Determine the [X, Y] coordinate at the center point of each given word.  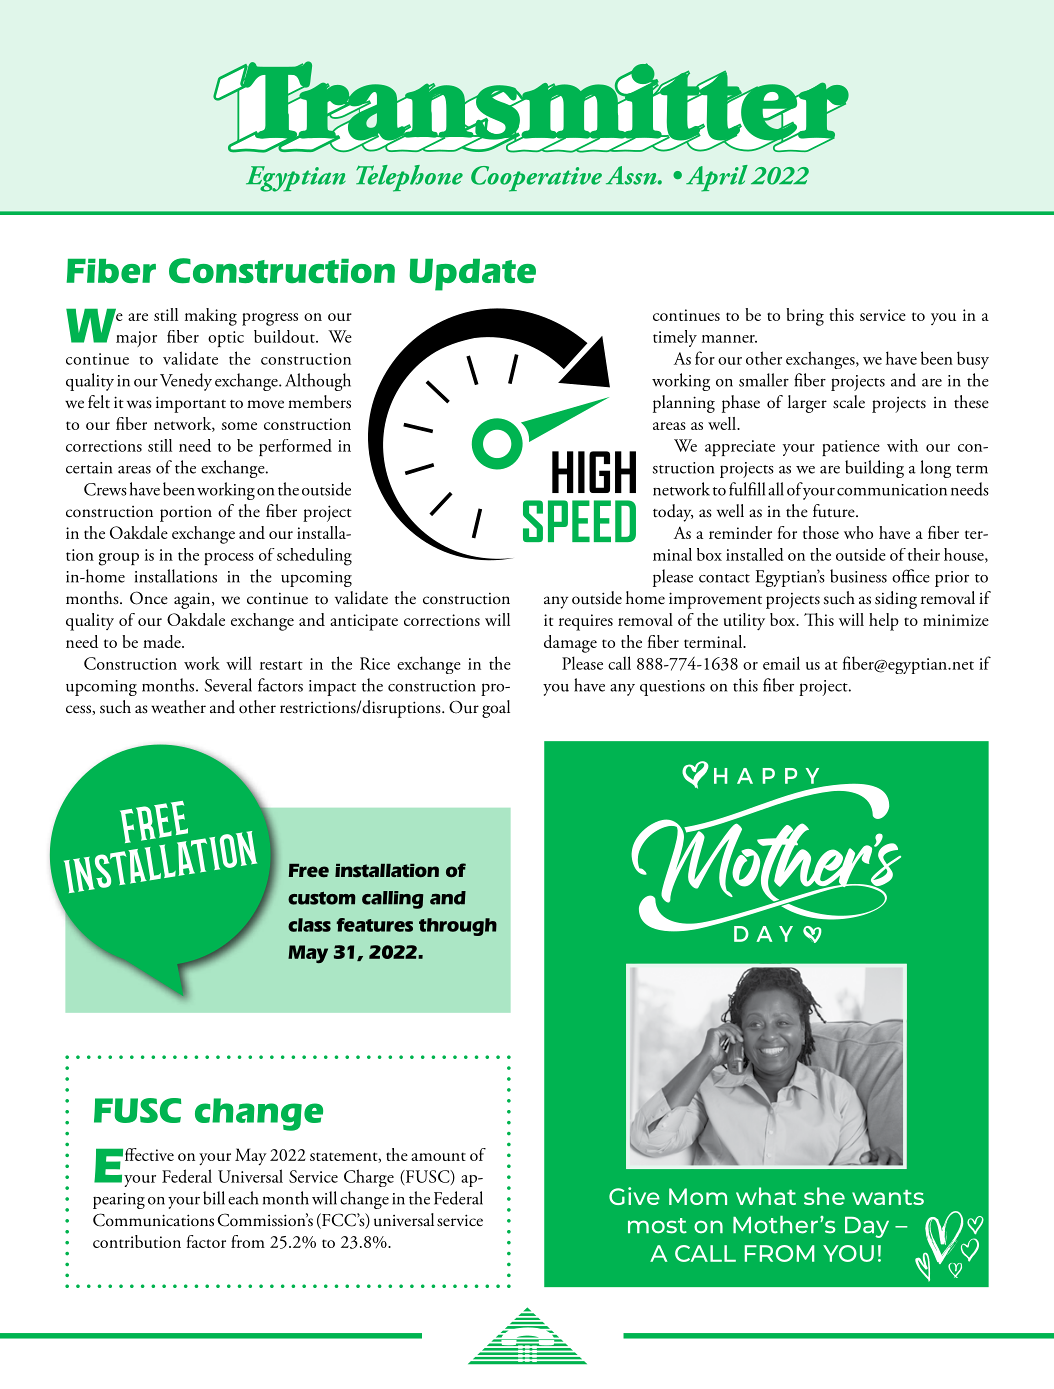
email [781, 663]
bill [214, 1198]
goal [496, 709]
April [717, 178]
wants [888, 1197]
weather [178, 707]
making [211, 317]
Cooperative [536, 179]
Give [634, 1196]
